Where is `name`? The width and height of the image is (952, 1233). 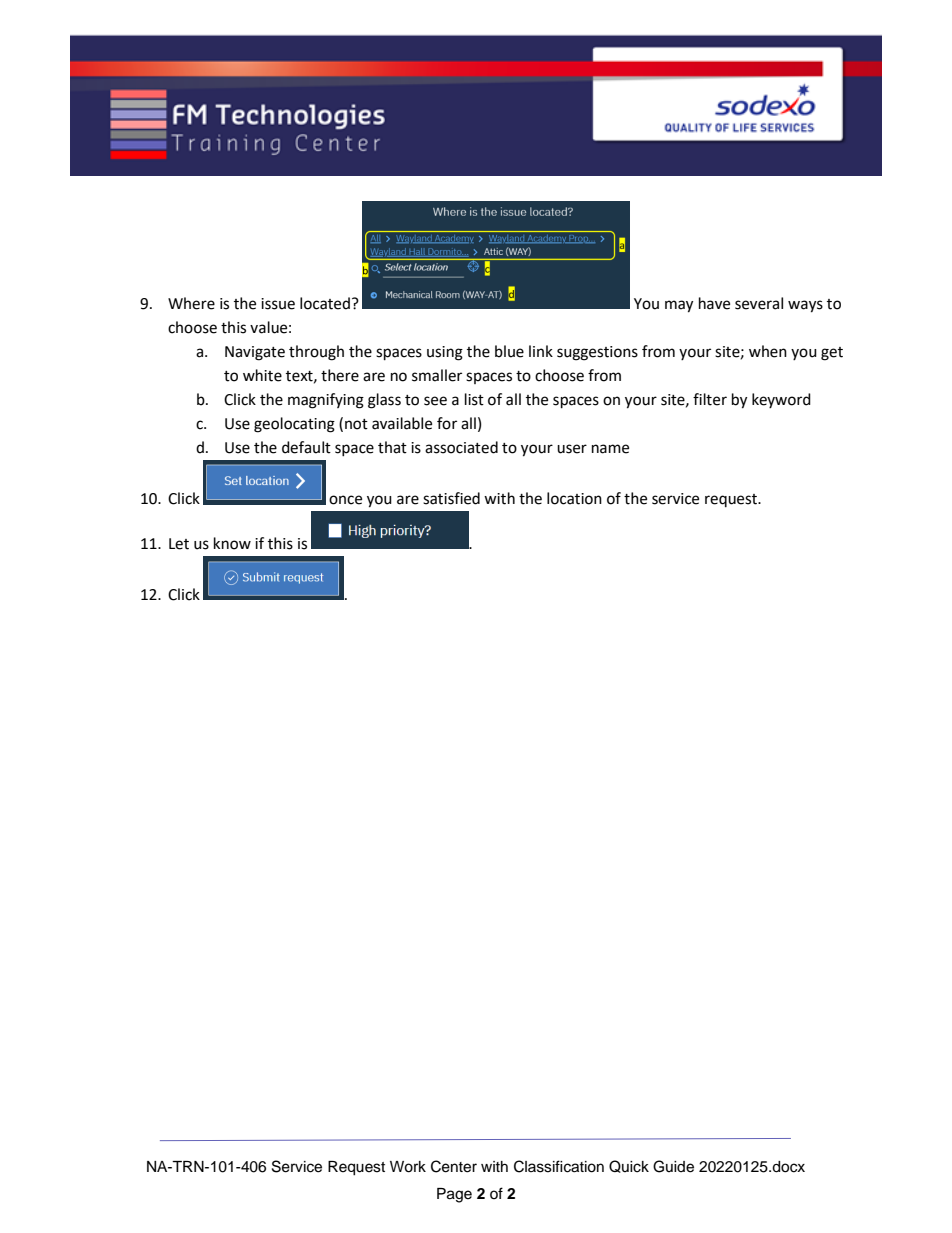
name is located at coordinates (610, 449).
